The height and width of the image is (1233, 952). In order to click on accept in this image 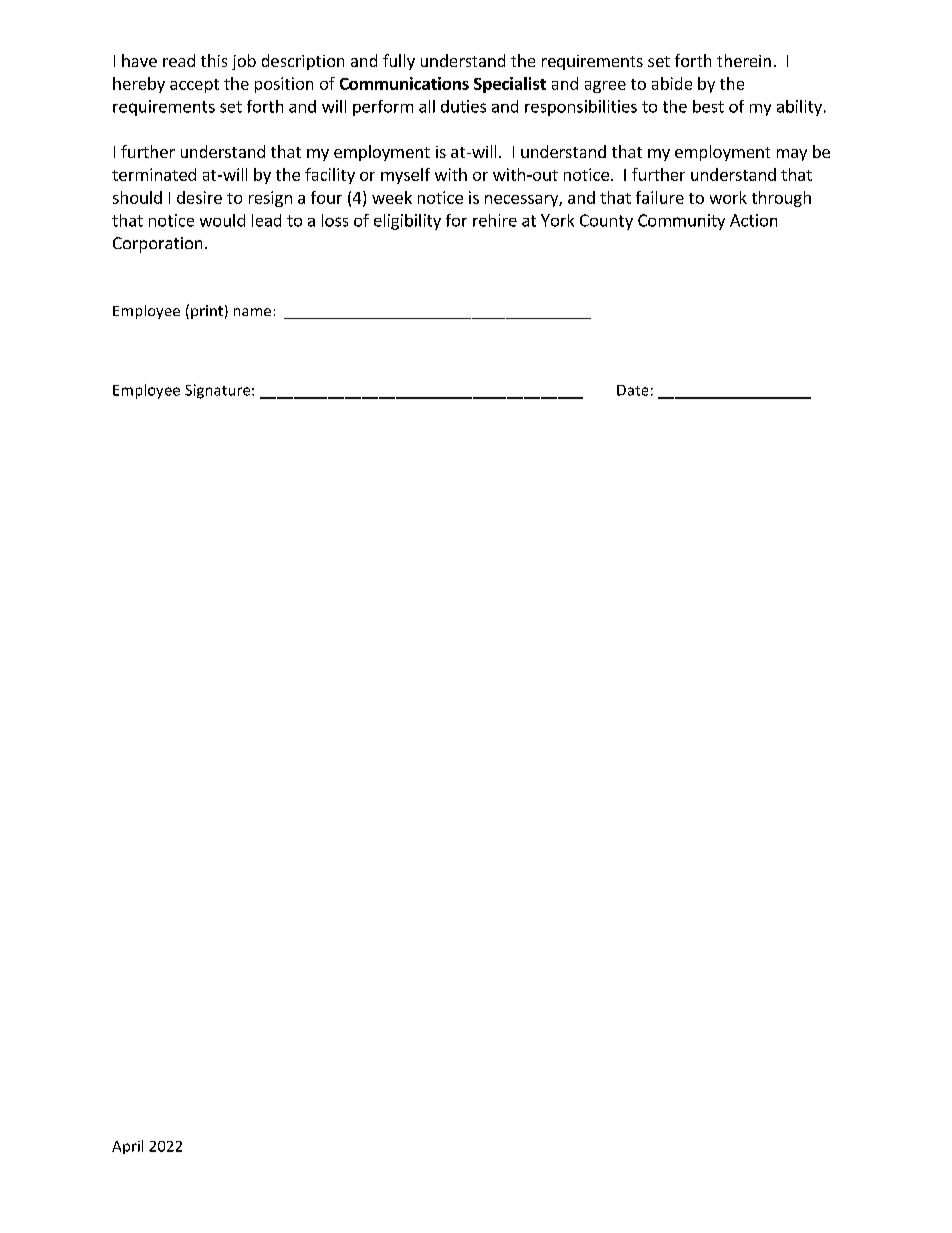, I will do `click(194, 86)`.
